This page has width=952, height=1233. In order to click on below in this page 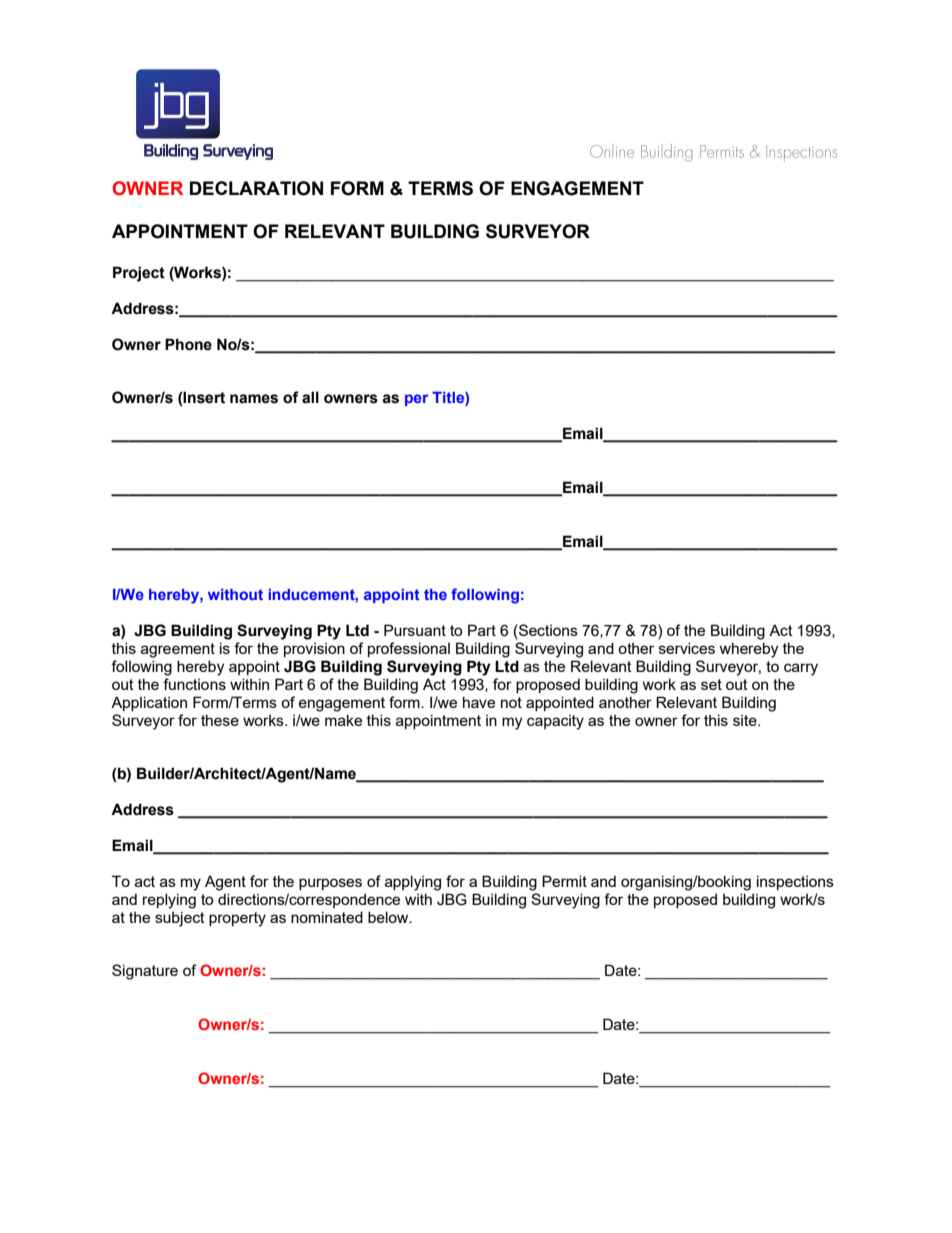, I will do `click(389, 917)`.
